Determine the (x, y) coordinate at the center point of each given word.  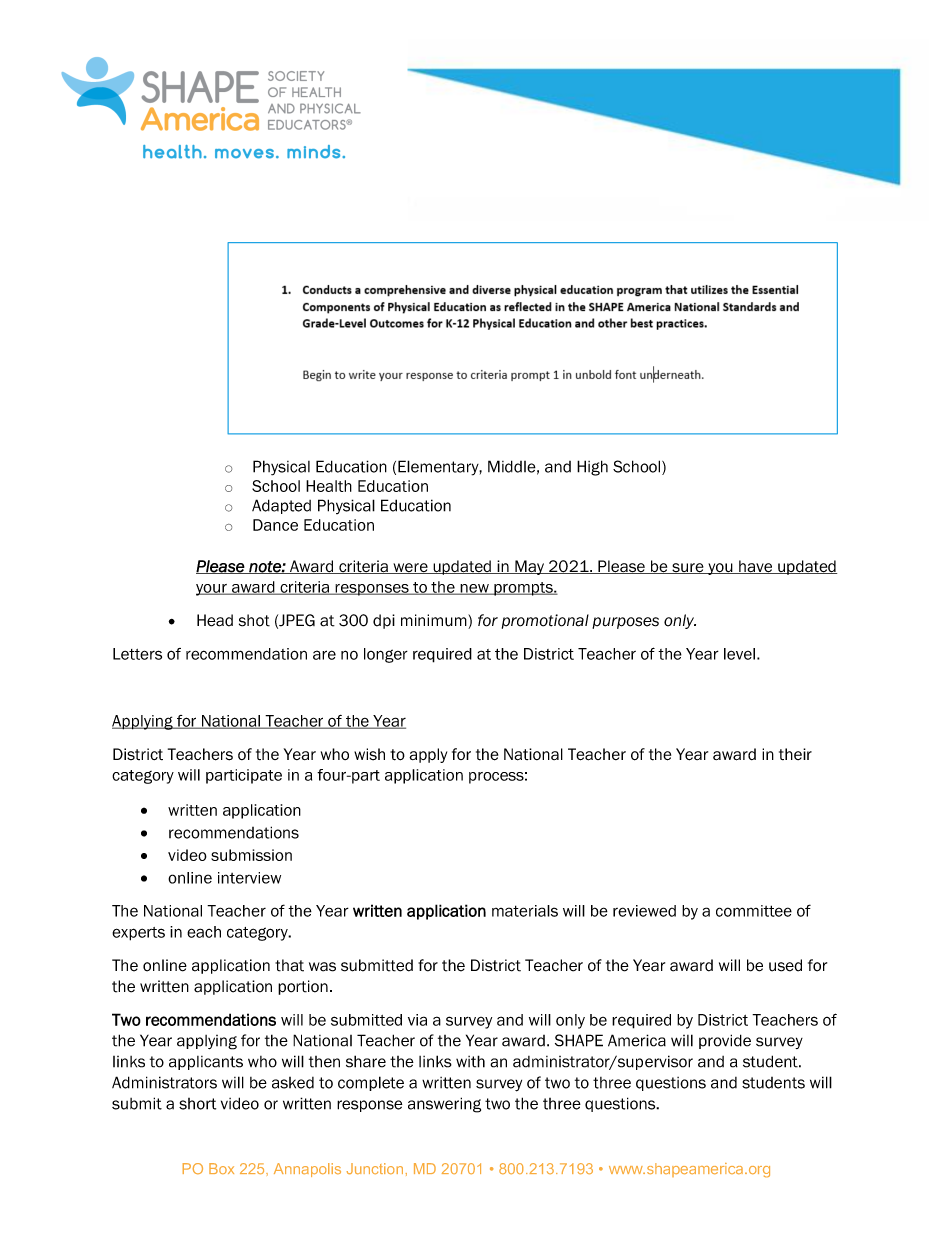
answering (444, 1105)
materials (525, 911)
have (756, 567)
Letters (137, 654)
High (592, 468)
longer (386, 655)
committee (754, 911)
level (739, 654)
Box (221, 1168)
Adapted (281, 506)
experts (138, 934)
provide (725, 1041)
